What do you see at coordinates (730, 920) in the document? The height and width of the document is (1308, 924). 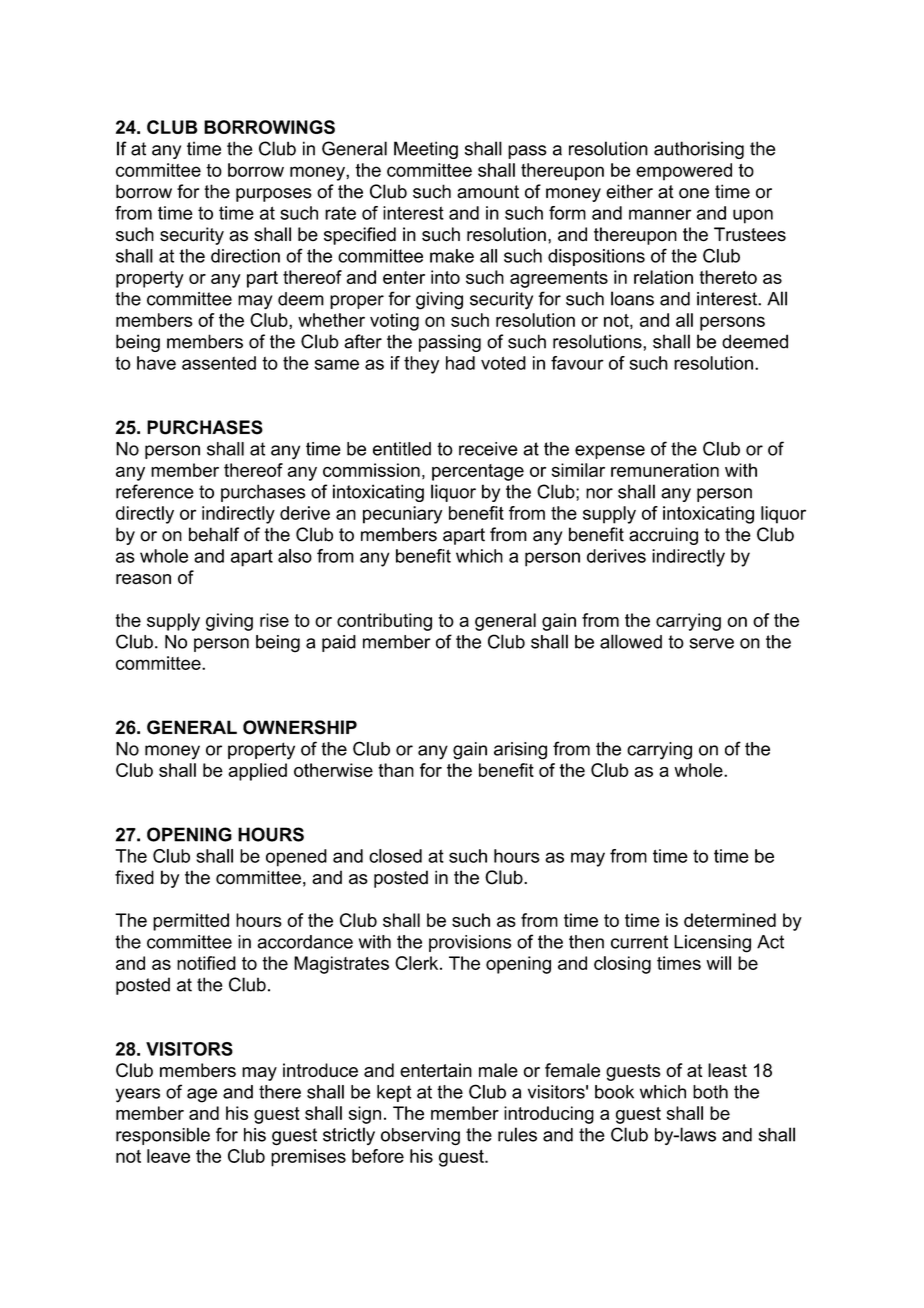 I see `determined` at bounding box center [730, 920].
